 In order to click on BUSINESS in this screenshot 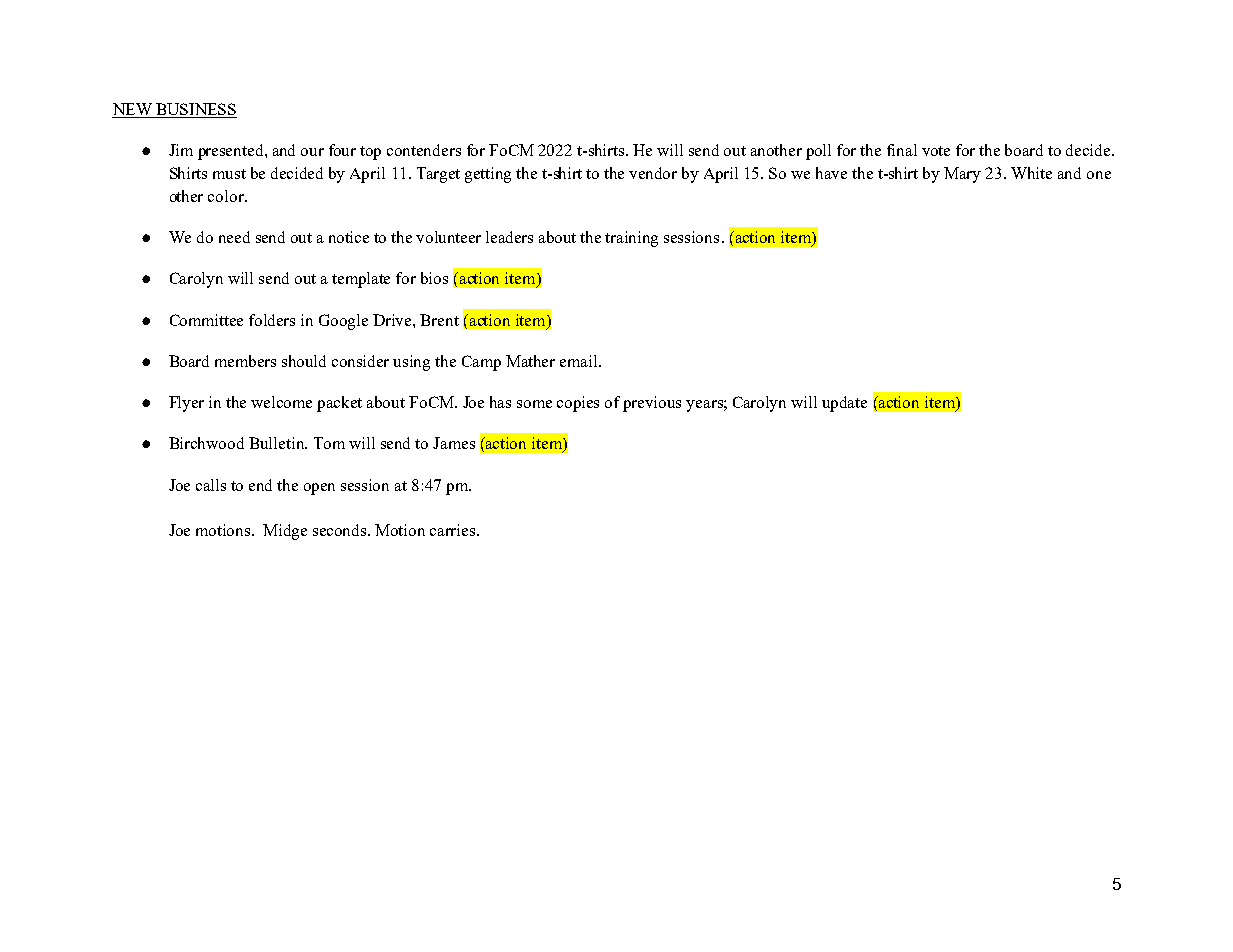, I will do `click(195, 110)`.
